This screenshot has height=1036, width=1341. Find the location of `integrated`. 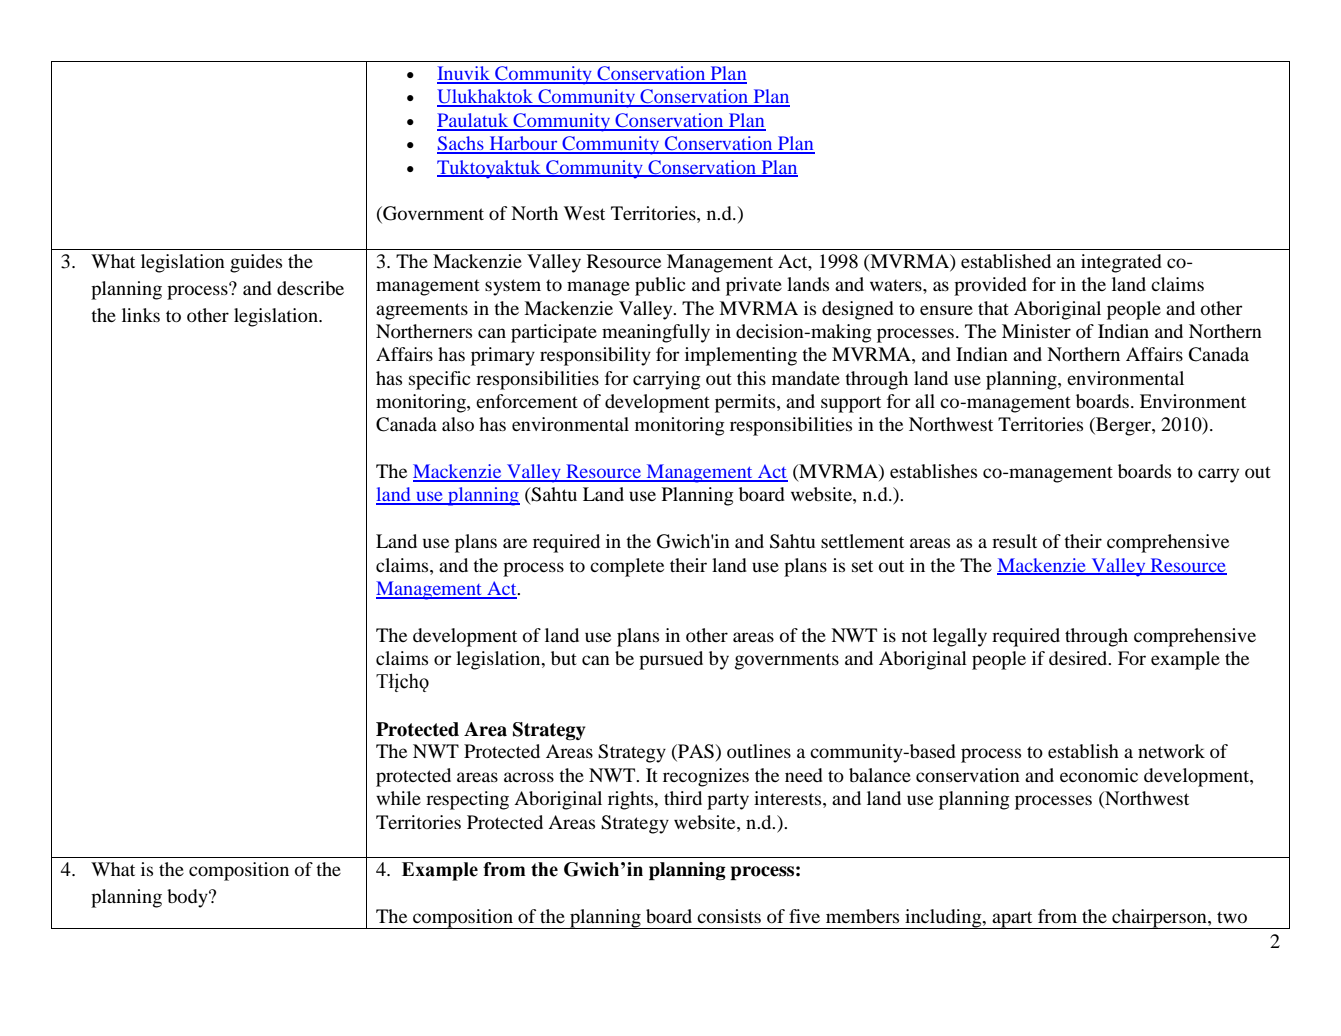

integrated is located at coordinates (1121, 263).
